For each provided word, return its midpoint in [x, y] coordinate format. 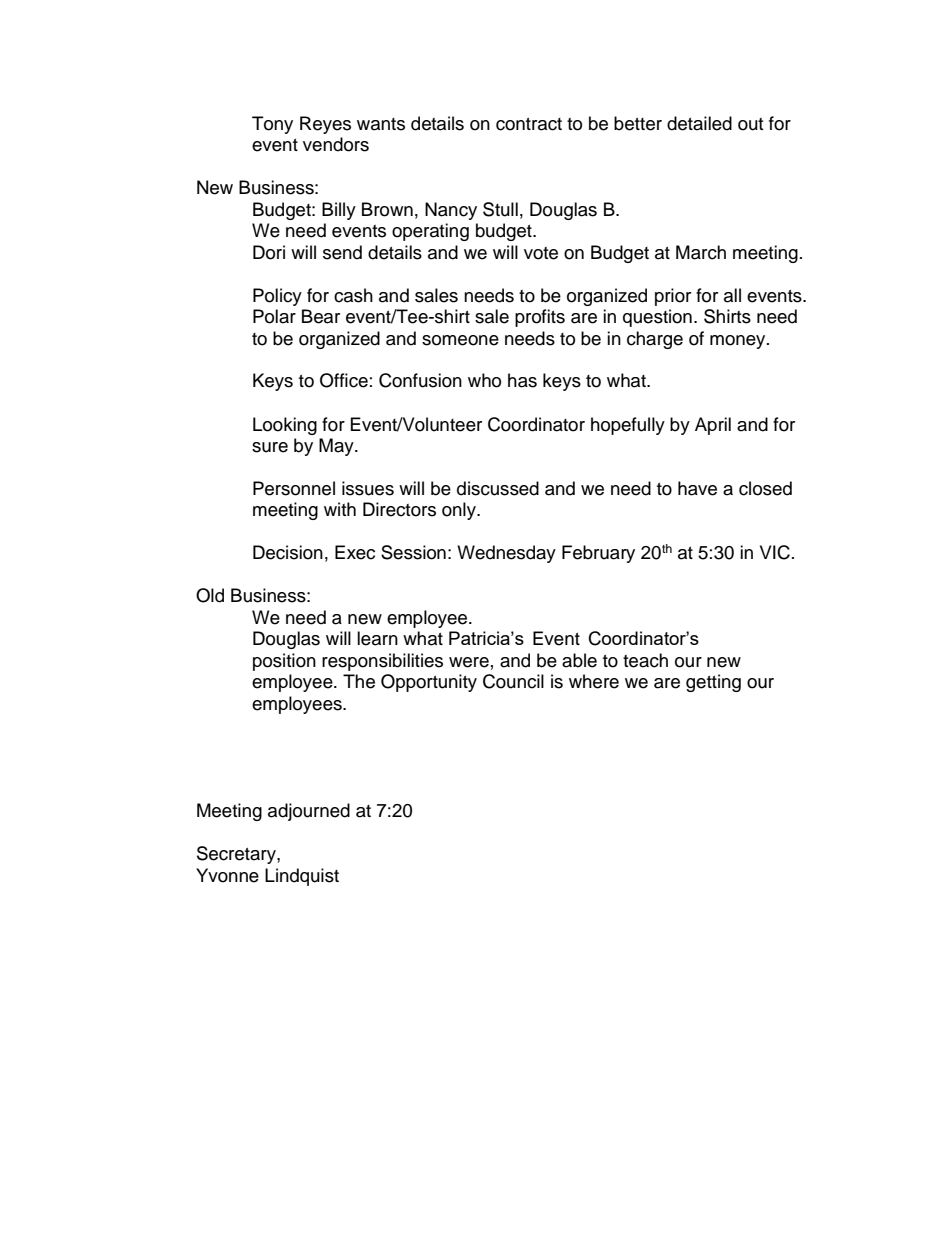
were [469, 662]
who [484, 380]
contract [529, 124]
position [284, 662]
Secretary [237, 855]
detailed [699, 123]
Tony [272, 125]
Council [513, 681]
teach [645, 660]
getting [713, 683]
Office [344, 380]
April [713, 426]
